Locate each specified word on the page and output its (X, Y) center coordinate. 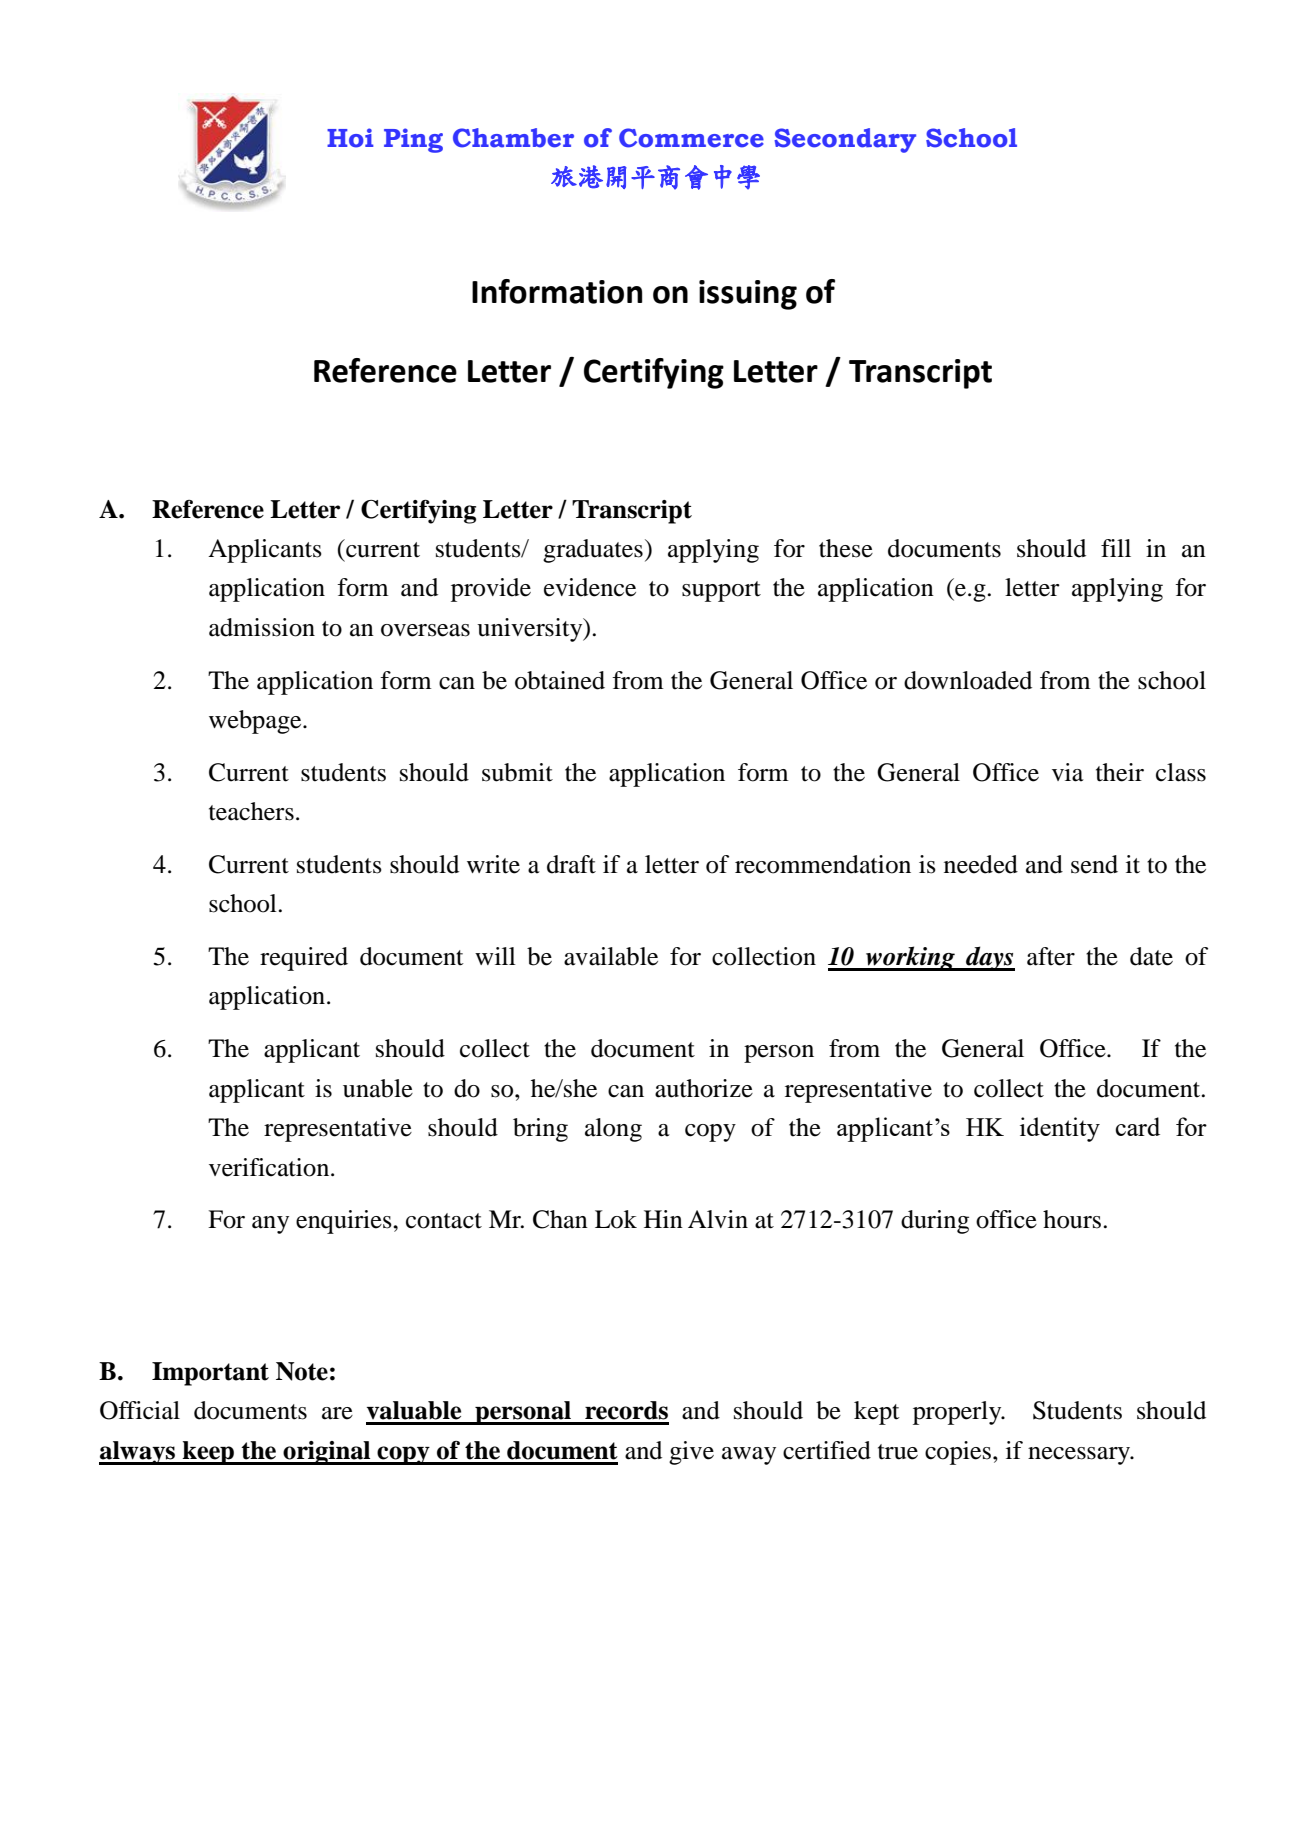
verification (270, 1167)
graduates (593, 551)
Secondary (845, 140)
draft (571, 864)
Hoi (350, 138)
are (337, 1413)
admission (262, 627)
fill (1116, 548)
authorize (704, 1088)
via (1068, 772)
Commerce (691, 138)
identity (1060, 1129)
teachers (251, 811)
